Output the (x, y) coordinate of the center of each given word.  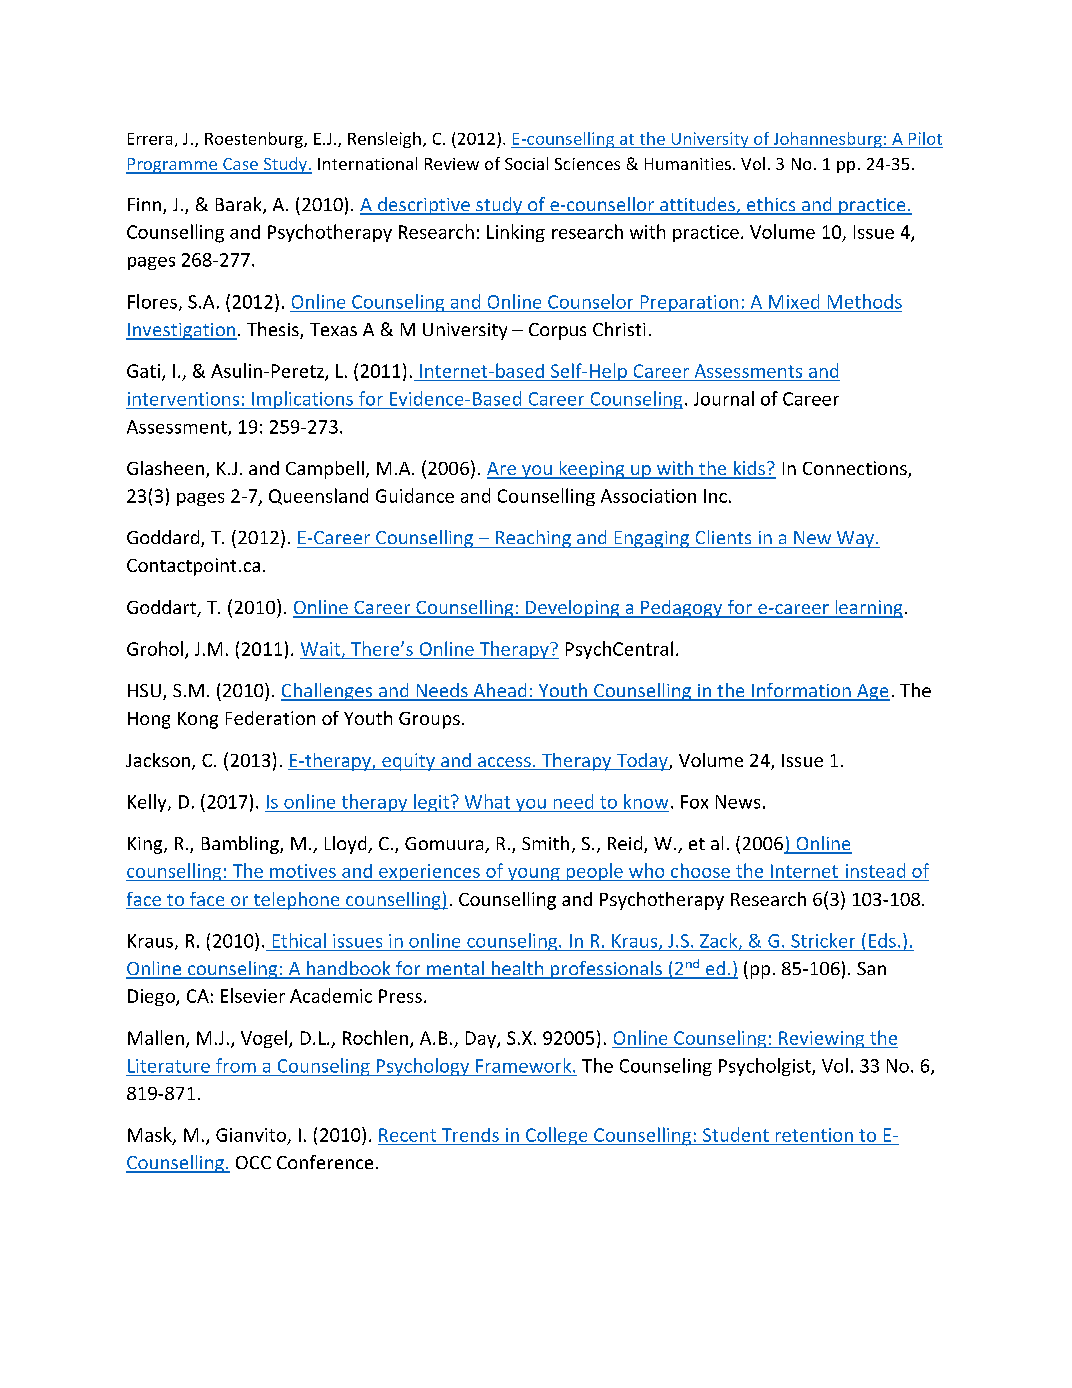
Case (240, 165)
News (738, 802)
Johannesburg (827, 140)
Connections (856, 469)
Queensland (318, 496)
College (557, 1136)
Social (526, 163)
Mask (151, 1135)
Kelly (148, 803)
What (487, 801)
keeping (592, 470)
